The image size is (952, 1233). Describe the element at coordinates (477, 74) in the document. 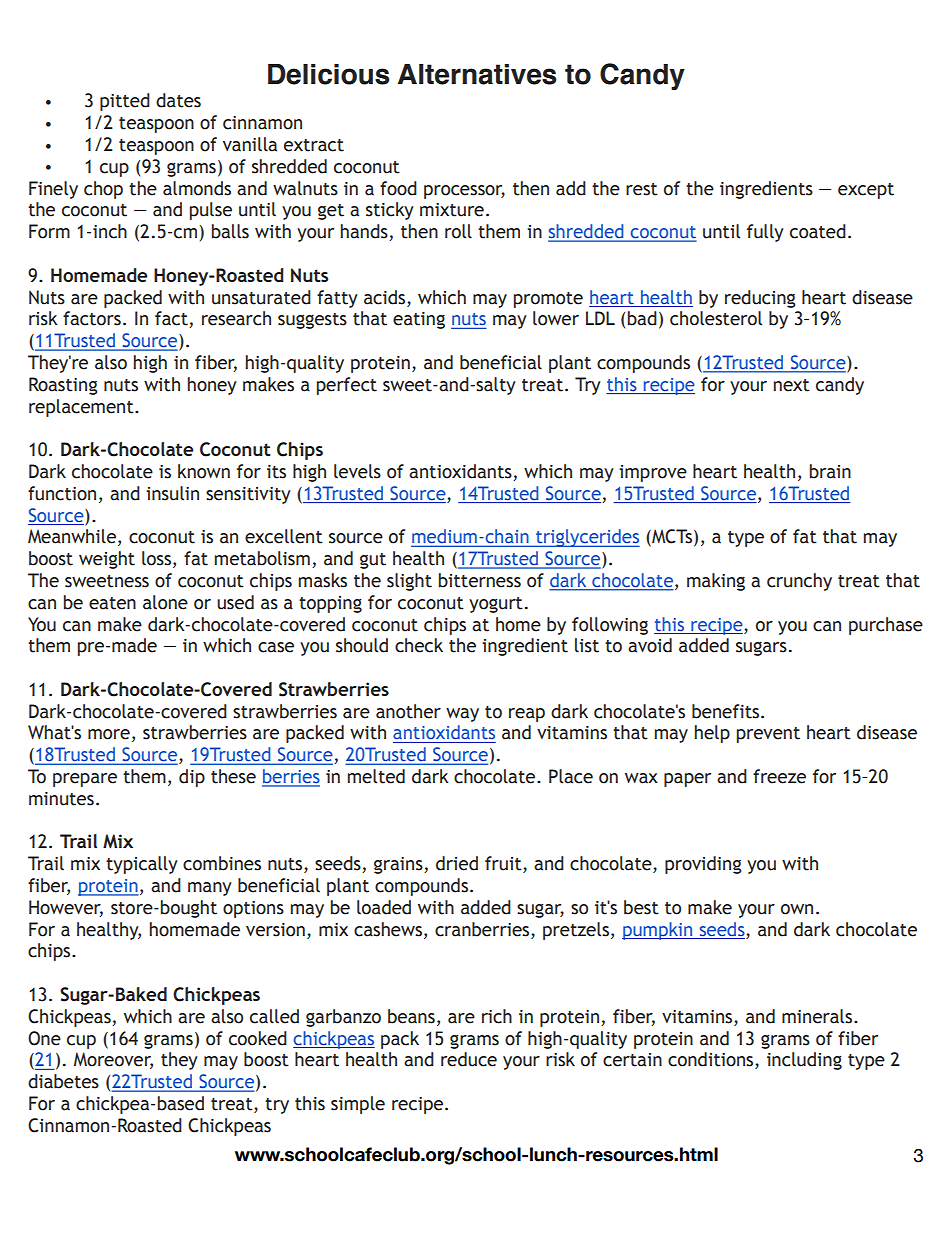

I see `Alternatives` at that location.
